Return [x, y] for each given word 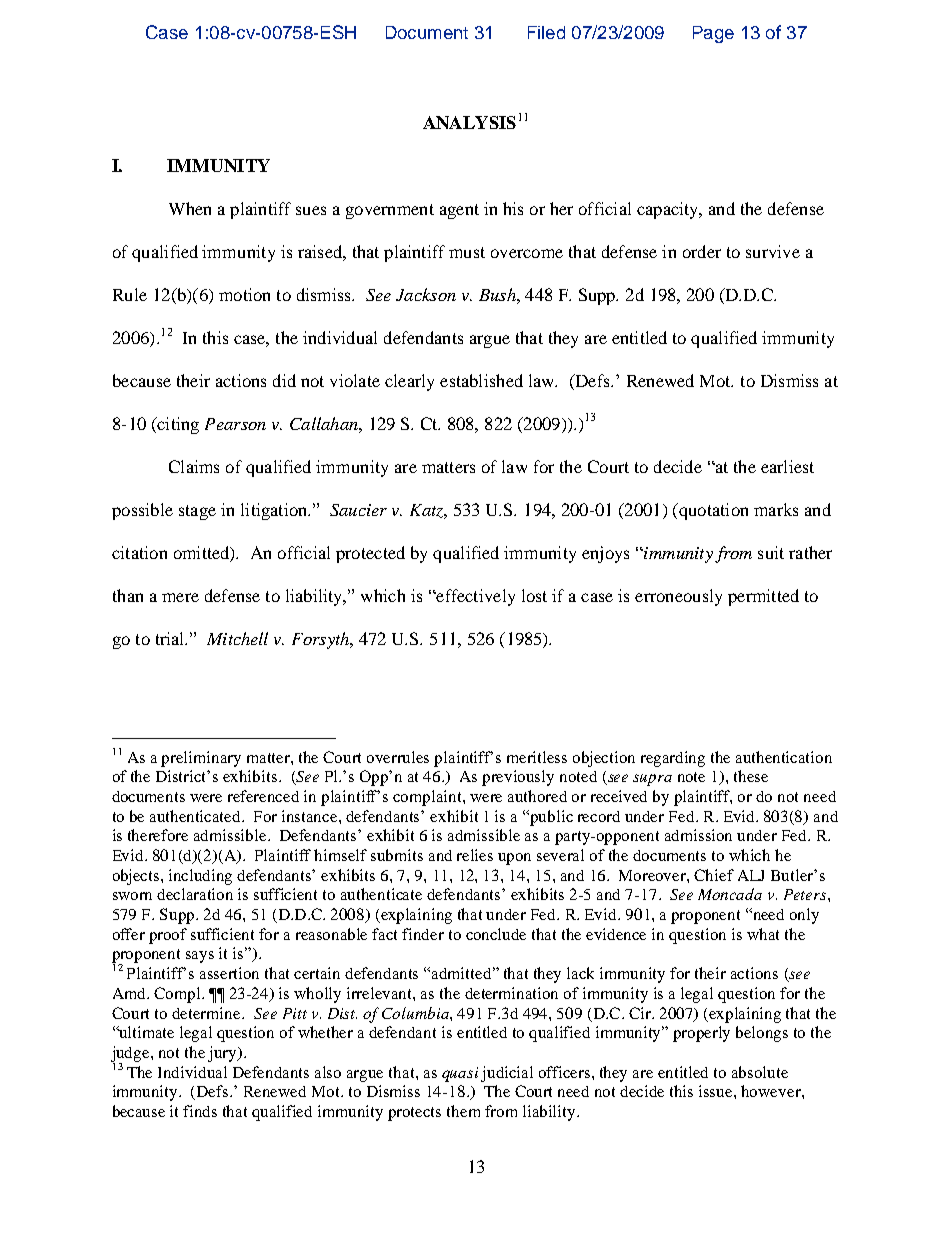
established [481, 380]
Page [713, 34]
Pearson [235, 424]
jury [223, 1054]
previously [518, 778]
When [190, 208]
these [751, 776]
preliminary [201, 759]
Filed [546, 32]
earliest [787, 466]
